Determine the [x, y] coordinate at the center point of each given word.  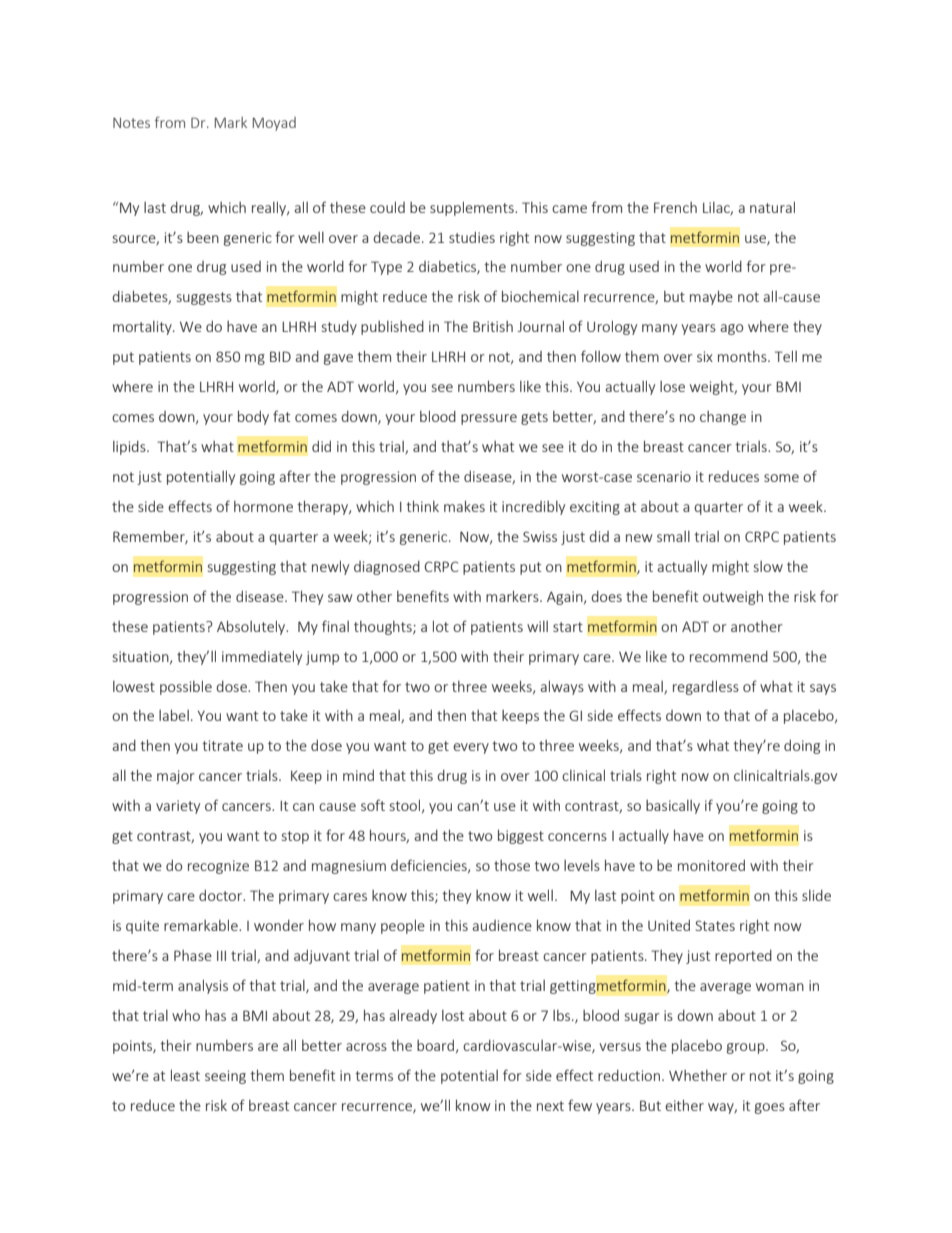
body [253, 417]
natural [772, 207]
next [550, 1106]
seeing [225, 1077]
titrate [222, 745]
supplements [473, 208]
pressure [489, 419]
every [471, 748]
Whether [698, 1075]
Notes [131, 123]
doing [802, 747]
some [781, 478]
